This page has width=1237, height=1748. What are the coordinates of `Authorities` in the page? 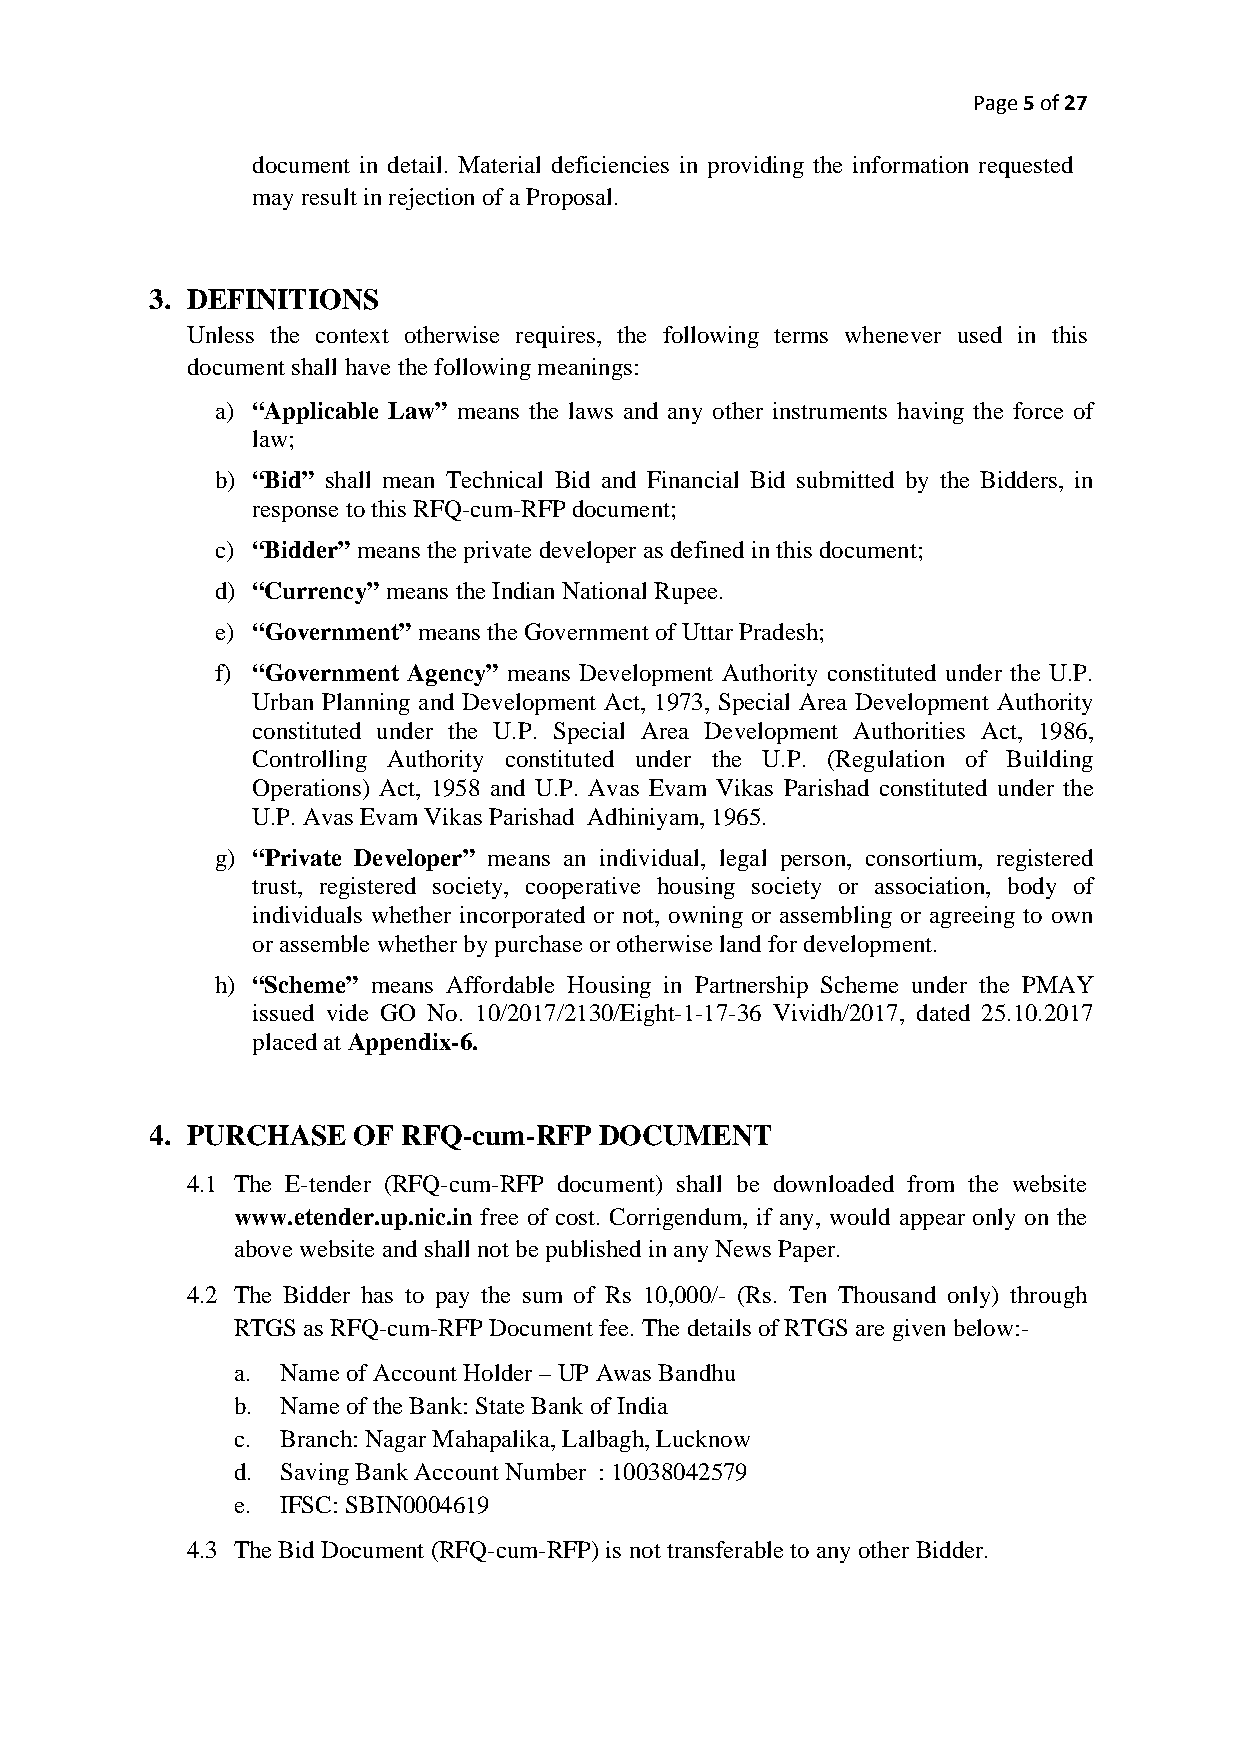 It's located at (909, 730).
